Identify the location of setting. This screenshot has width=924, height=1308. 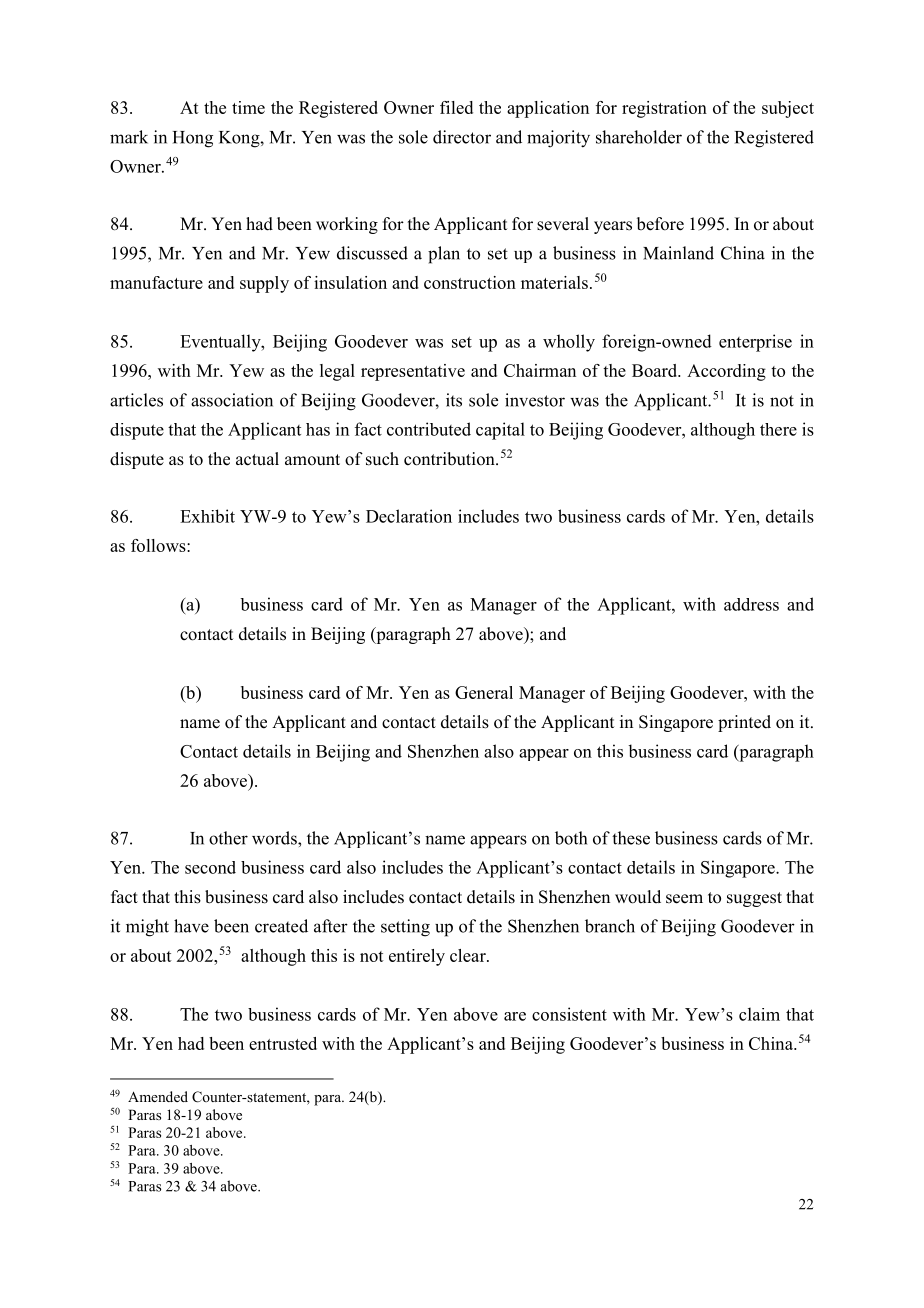
(405, 928).
